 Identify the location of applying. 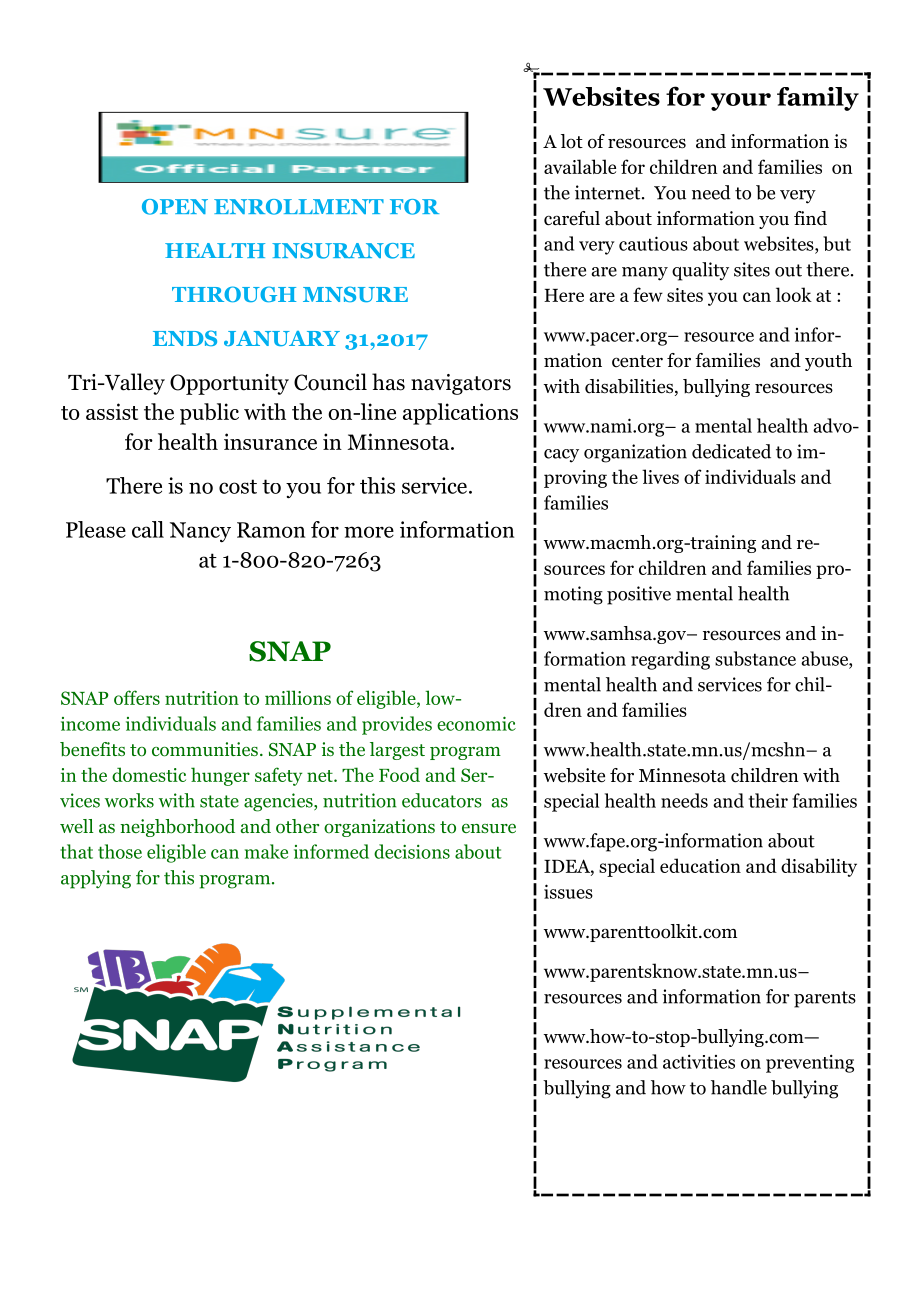
(96, 879).
